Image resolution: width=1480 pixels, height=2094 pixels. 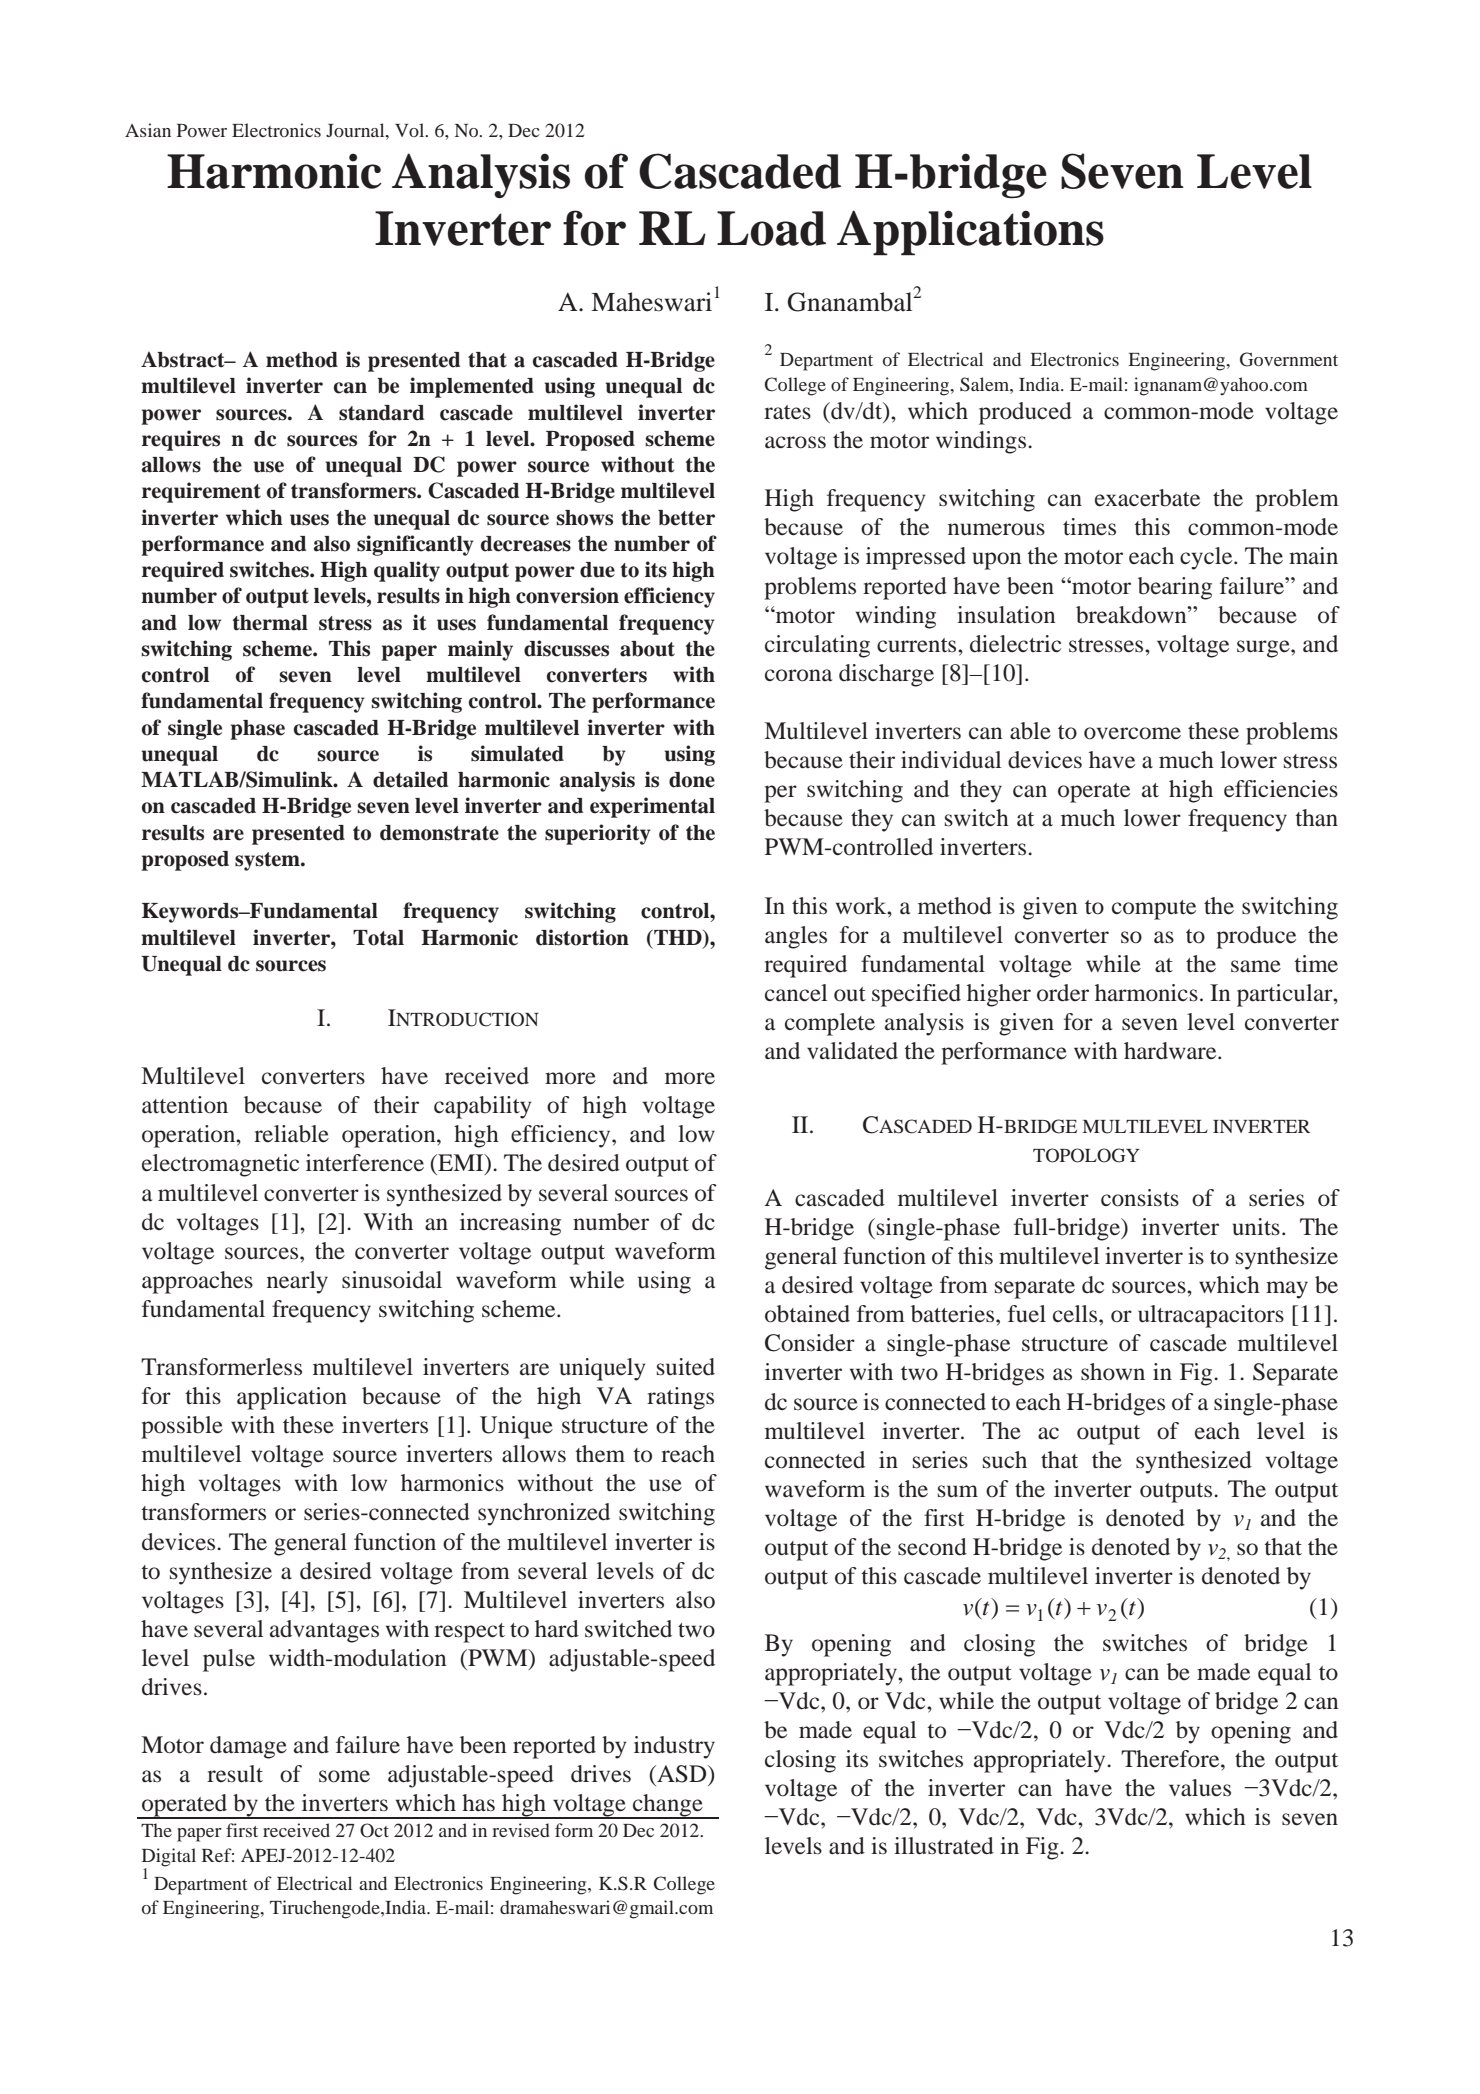 What do you see at coordinates (148, 130) in the image?
I see `Asian` at bounding box center [148, 130].
